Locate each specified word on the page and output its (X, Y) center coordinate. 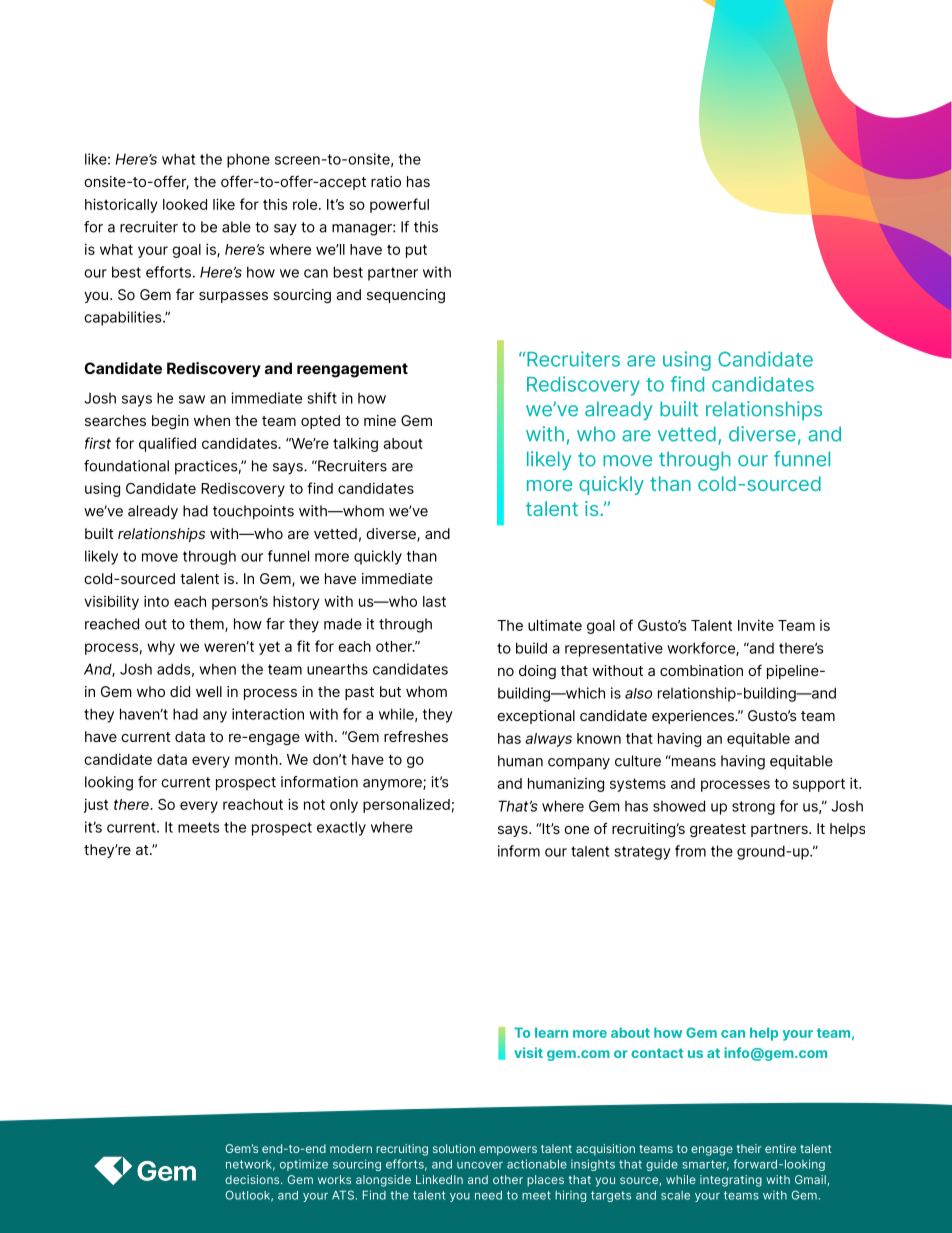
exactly (341, 828)
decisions (253, 1179)
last (434, 601)
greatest (718, 830)
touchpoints (253, 512)
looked (185, 204)
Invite (756, 625)
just (96, 805)
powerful (399, 205)
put (416, 251)
